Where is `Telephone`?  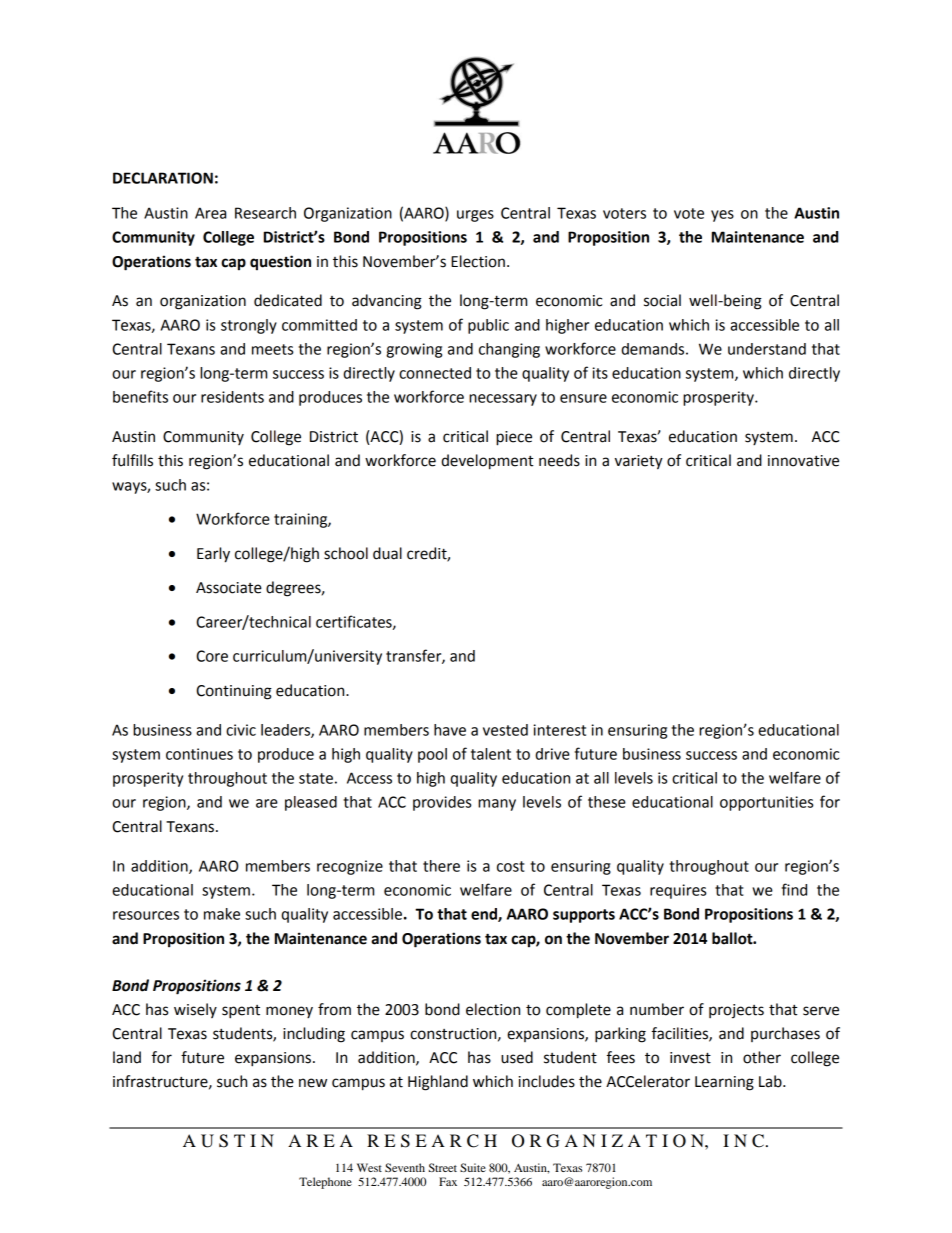 Telephone is located at coordinates (325, 1183).
